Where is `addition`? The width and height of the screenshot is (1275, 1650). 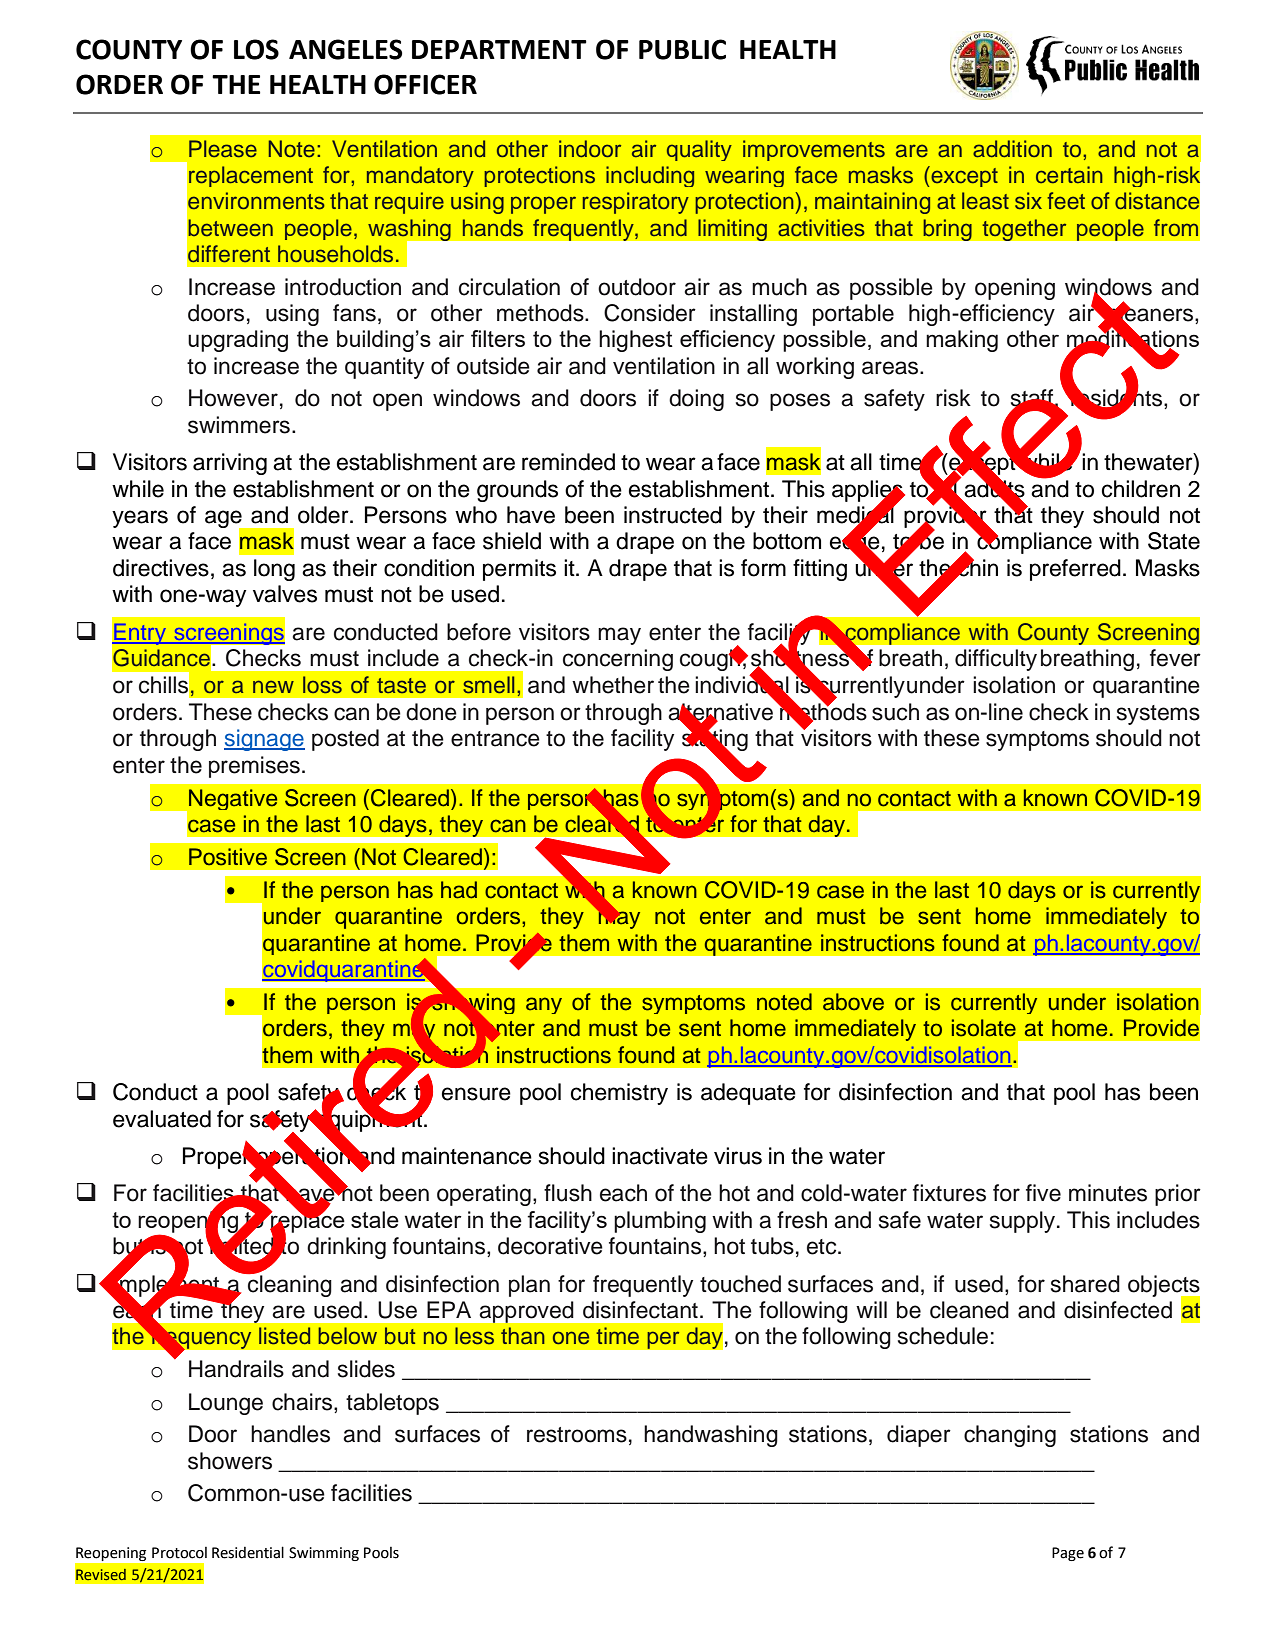 addition is located at coordinates (1012, 149).
